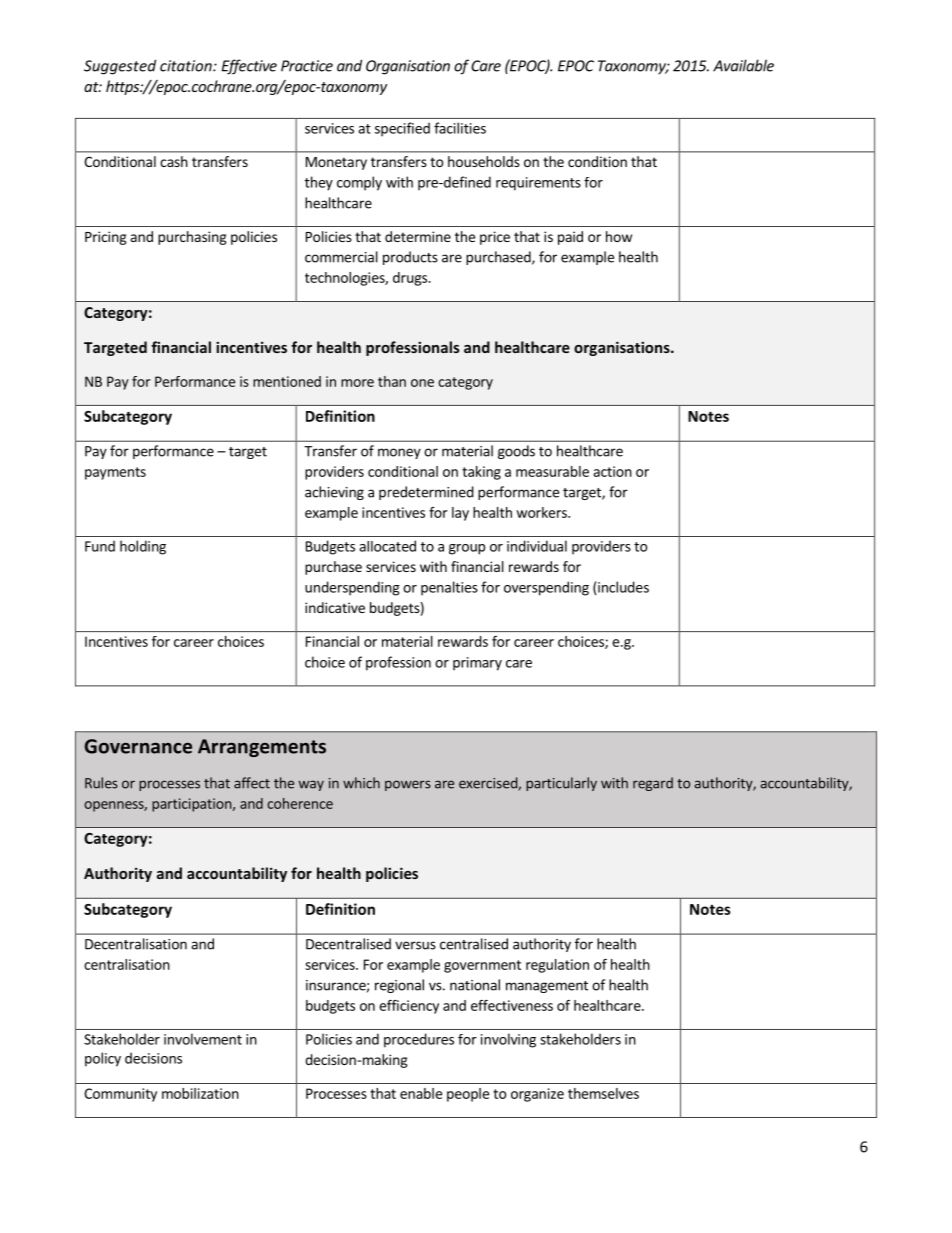 Image resolution: width=952 pixels, height=1233 pixels. Describe the element at coordinates (603, 1093) in the screenshot. I see `themselves` at that location.
